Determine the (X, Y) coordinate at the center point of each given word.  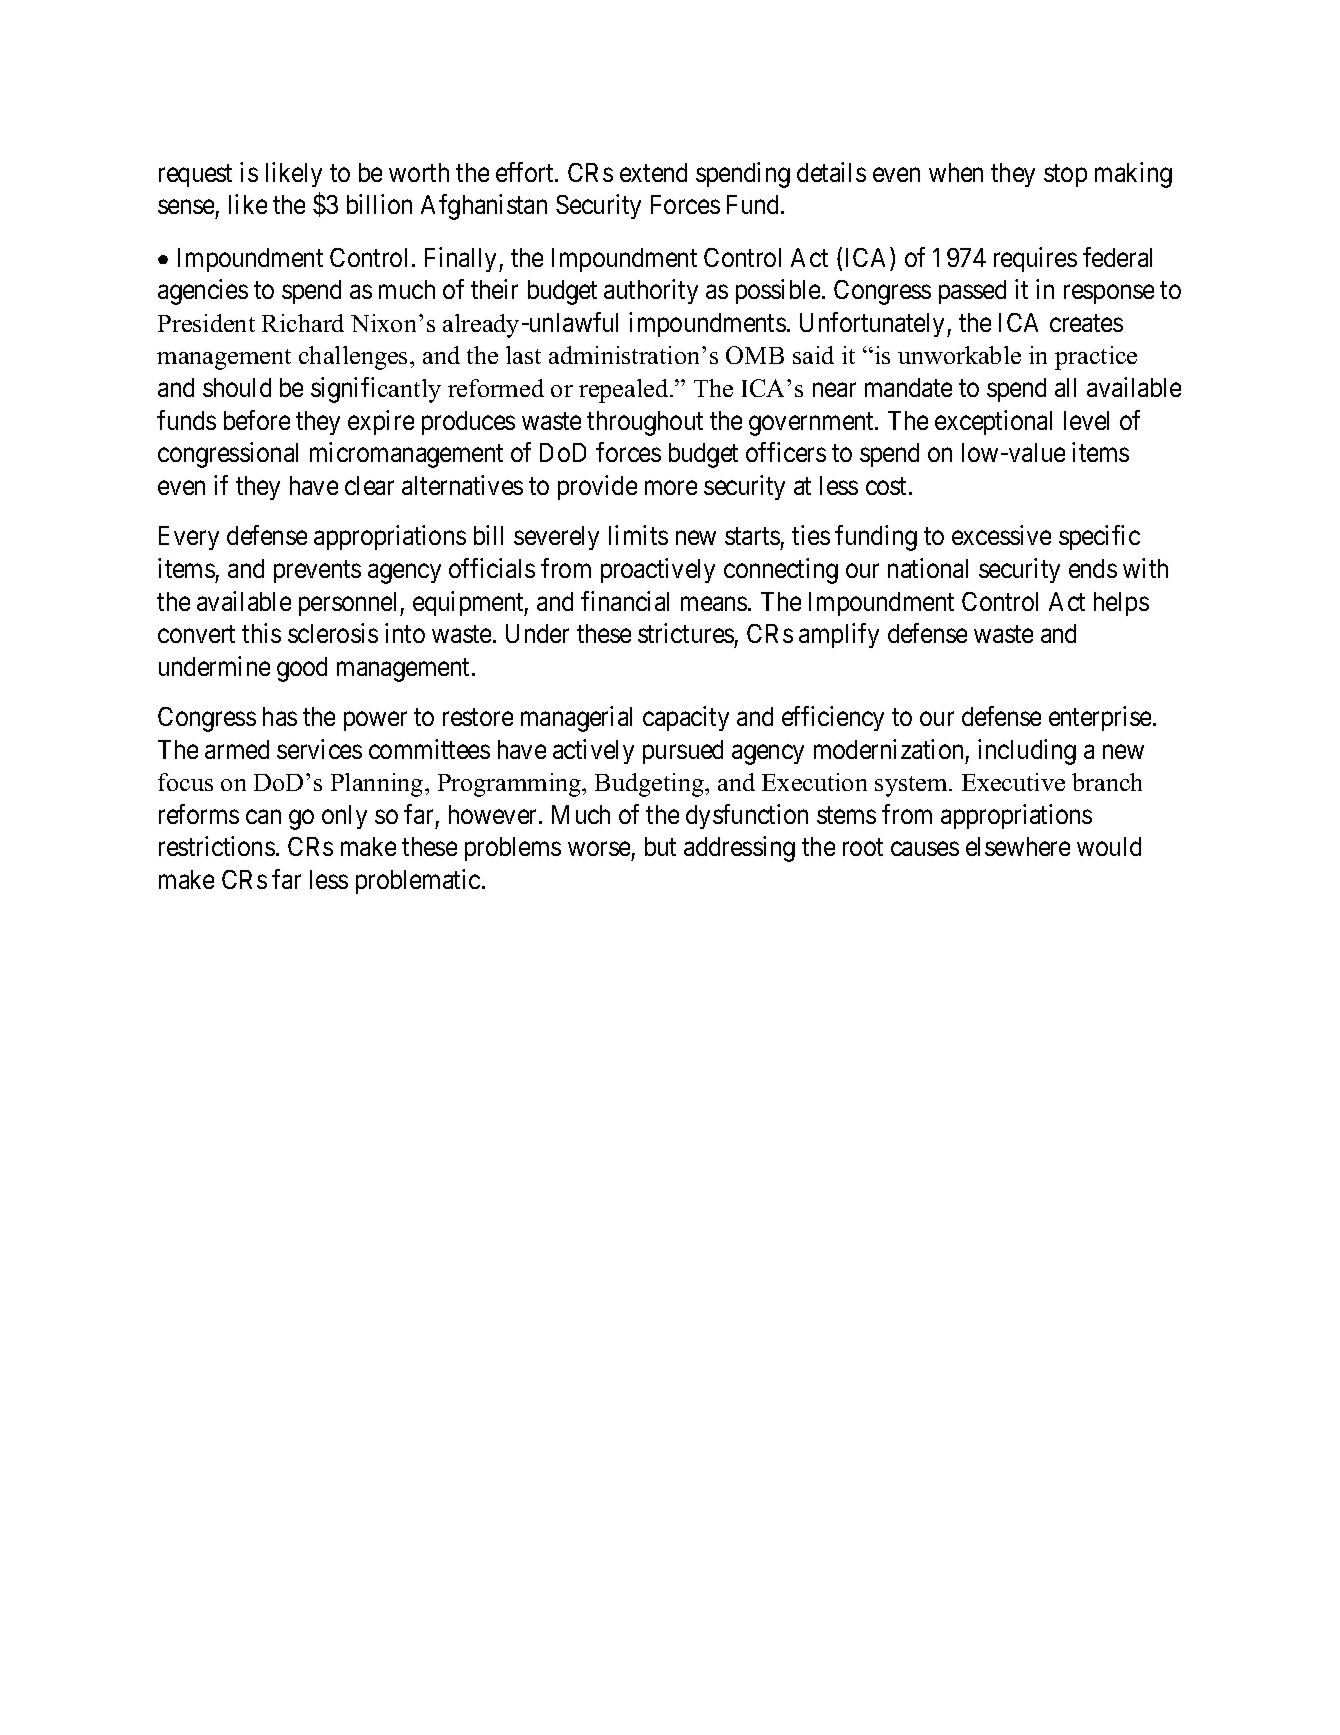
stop (1065, 176)
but (660, 846)
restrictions (217, 846)
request (195, 176)
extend (653, 172)
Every (189, 538)
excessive (1001, 535)
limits (638, 535)
